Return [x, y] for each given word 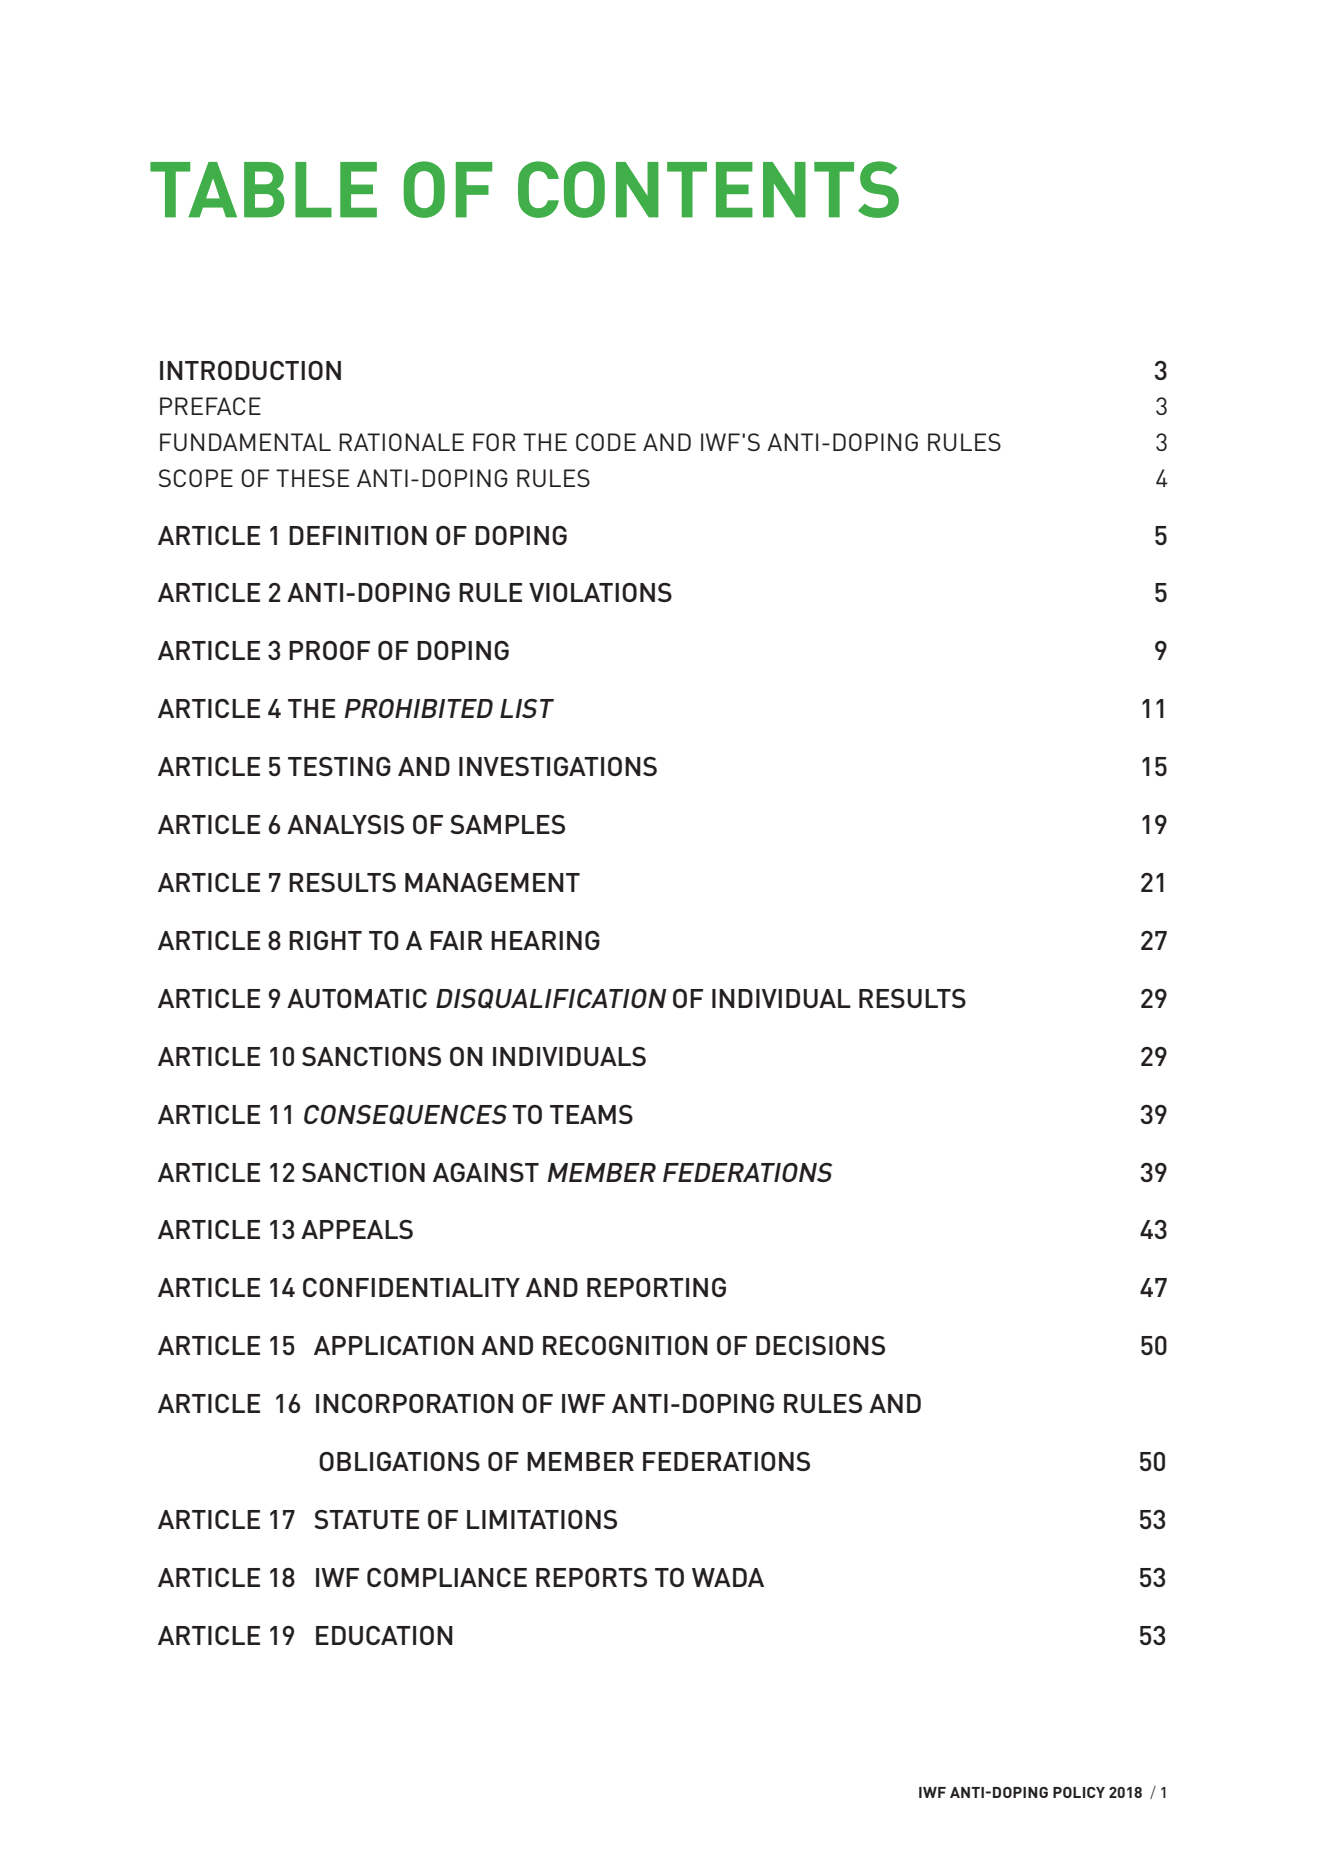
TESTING [339, 766]
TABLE [263, 190]
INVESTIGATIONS [558, 766]
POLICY [1079, 1792]
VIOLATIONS [600, 592]
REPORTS [591, 1577]
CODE [606, 442]
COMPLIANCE [447, 1577]
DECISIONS [820, 1345]
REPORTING [656, 1287]
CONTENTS [708, 189]
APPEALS [357, 1229]
